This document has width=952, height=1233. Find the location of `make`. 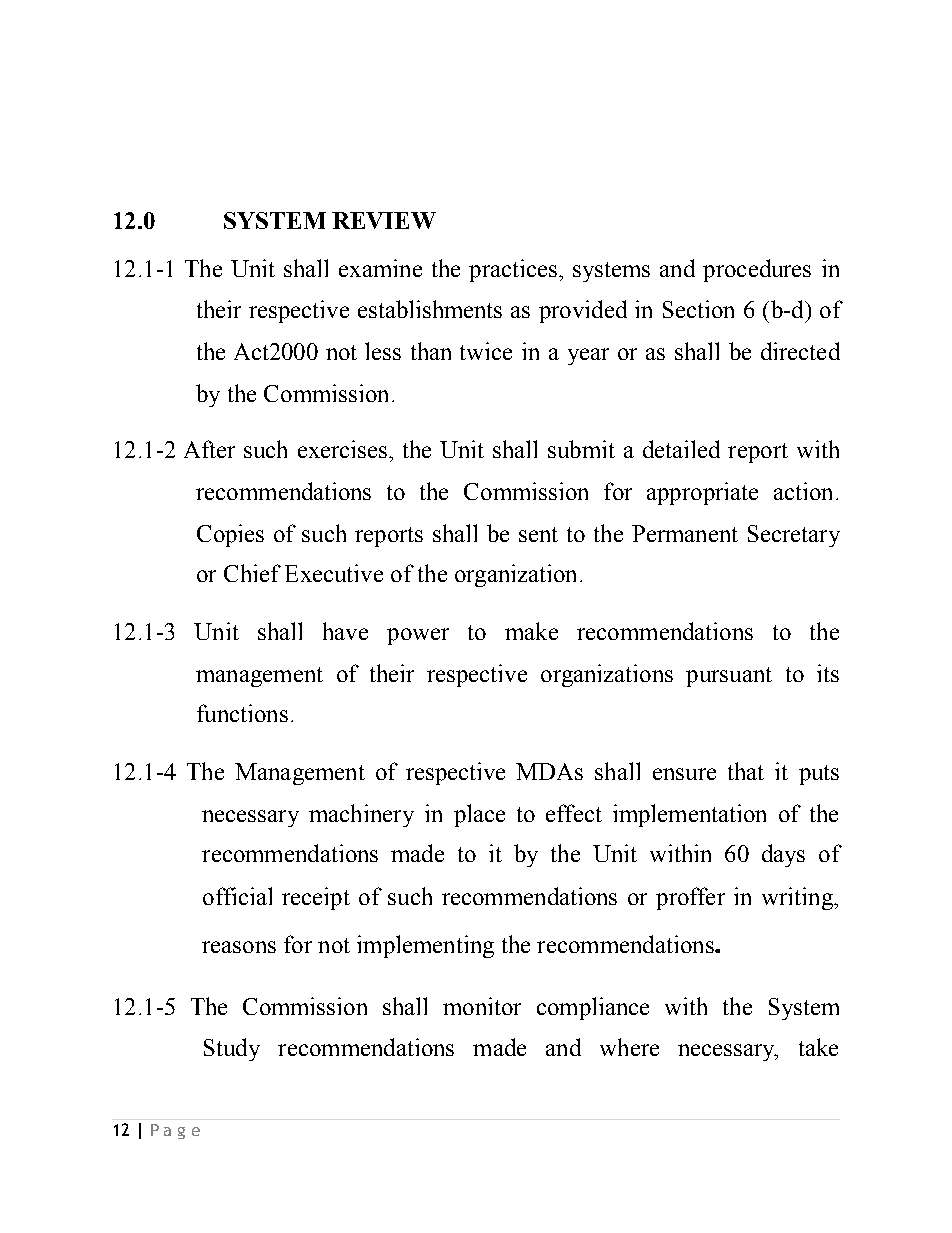

make is located at coordinates (531, 631).
